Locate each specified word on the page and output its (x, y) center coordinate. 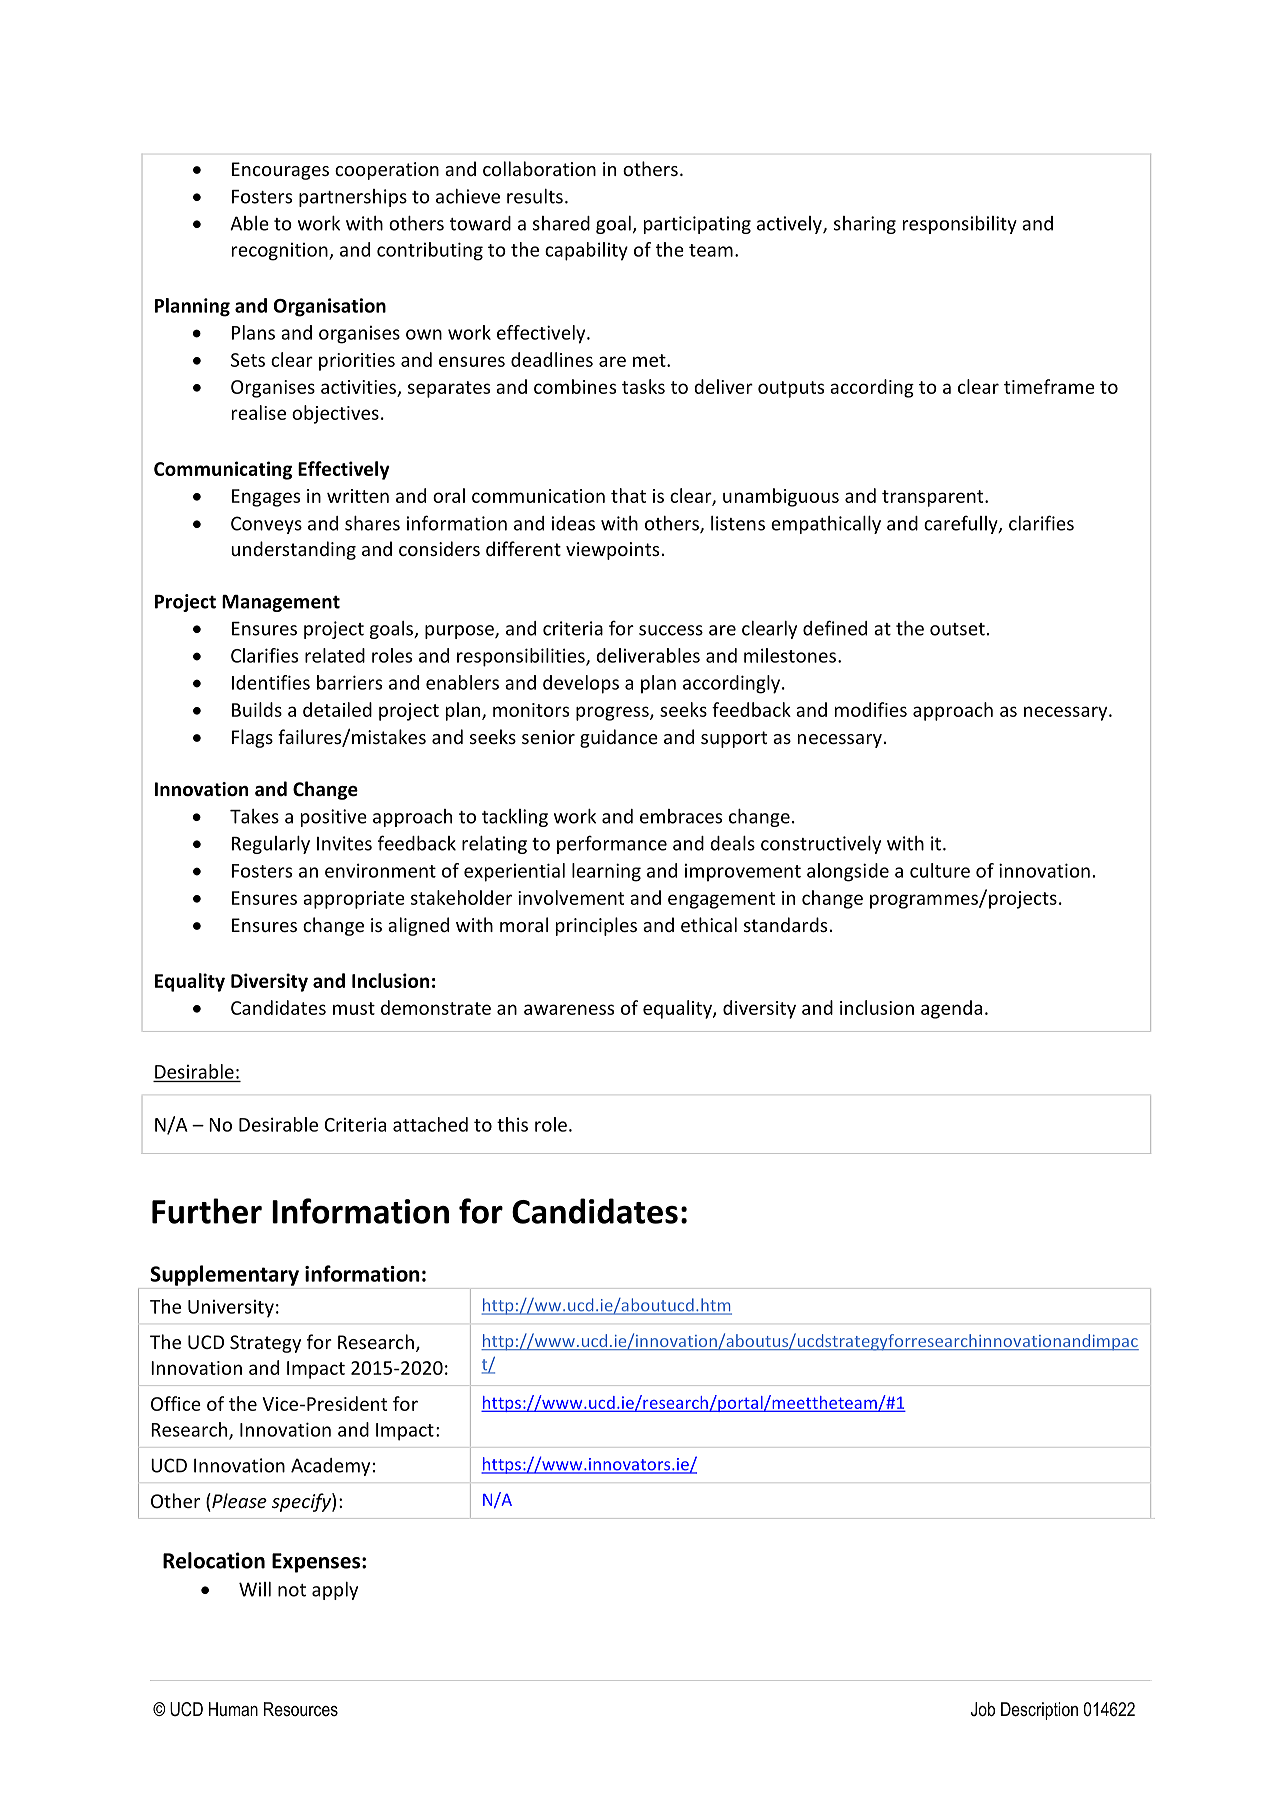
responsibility (960, 225)
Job (983, 1709)
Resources (301, 1709)
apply (335, 1591)
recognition (281, 252)
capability (586, 251)
